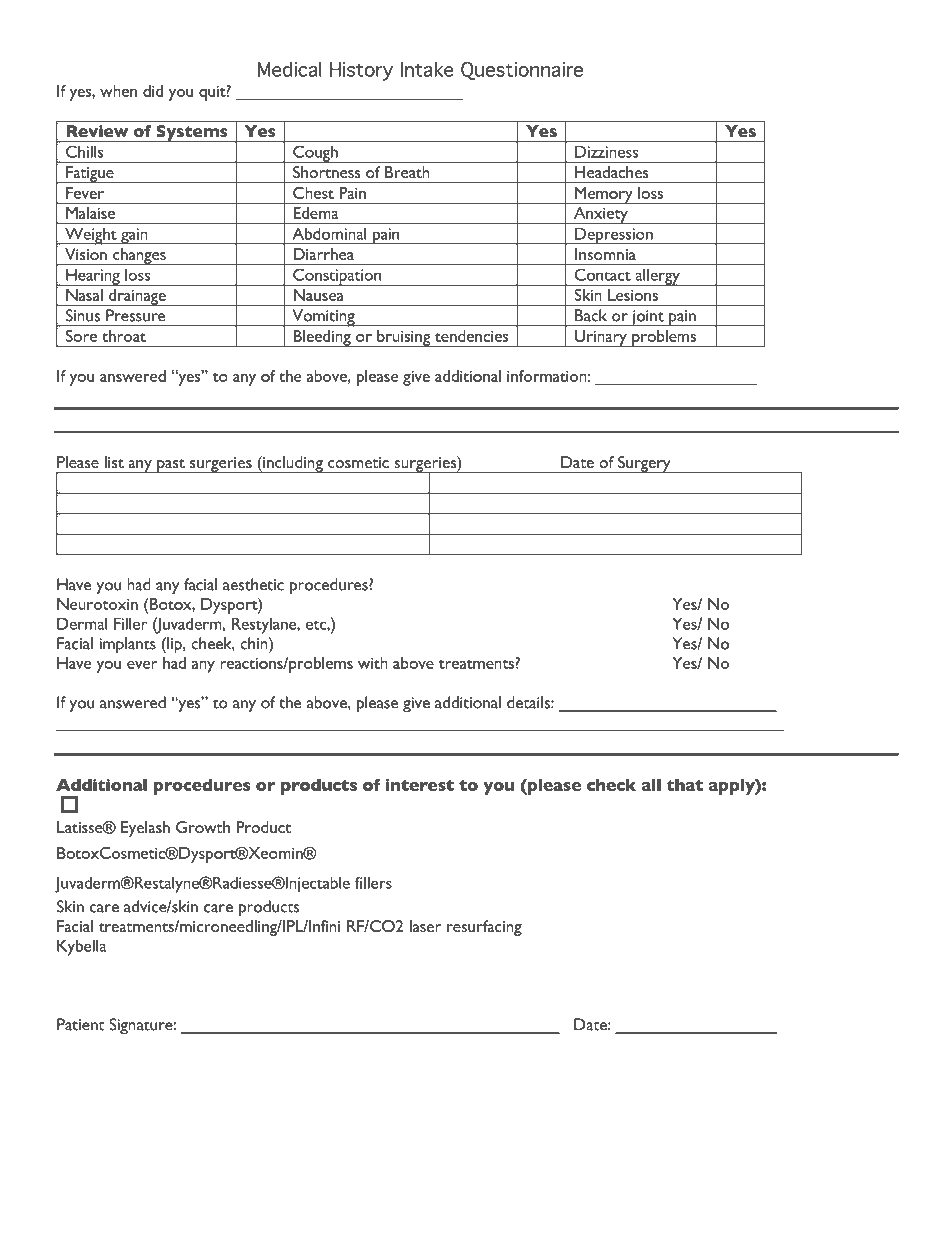 The height and width of the document is (1233, 952). What do you see at coordinates (685, 785) in the document?
I see `that` at bounding box center [685, 785].
